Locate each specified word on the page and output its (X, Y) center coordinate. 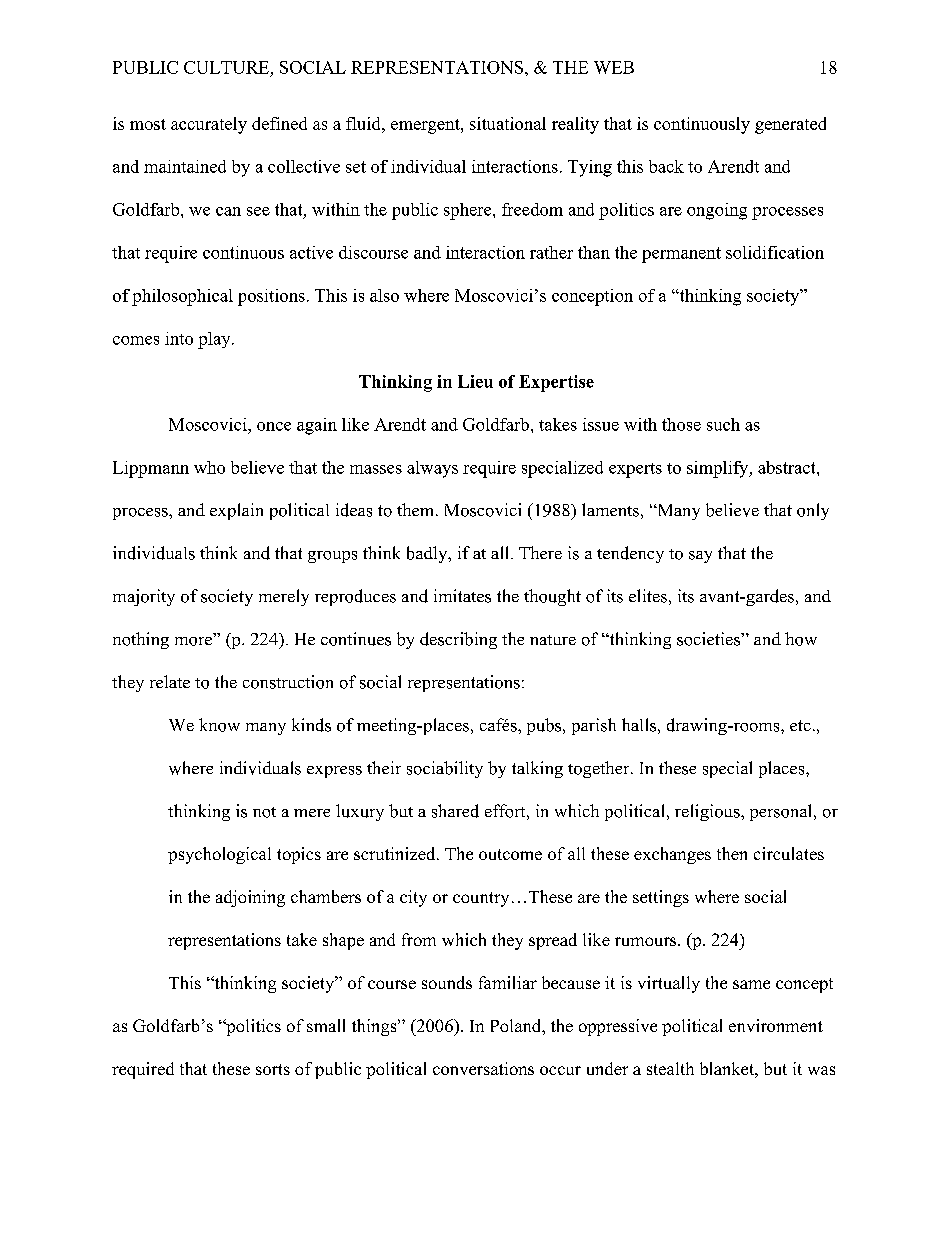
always (432, 469)
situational (508, 123)
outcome (510, 854)
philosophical (182, 297)
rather (551, 252)
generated (790, 125)
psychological (219, 855)
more (193, 641)
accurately (209, 125)
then (732, 853)
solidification (775, 252)
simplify (719, 469)
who (209, 467)
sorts (273, 1069)
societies (709, 639)
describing (458, 640)
